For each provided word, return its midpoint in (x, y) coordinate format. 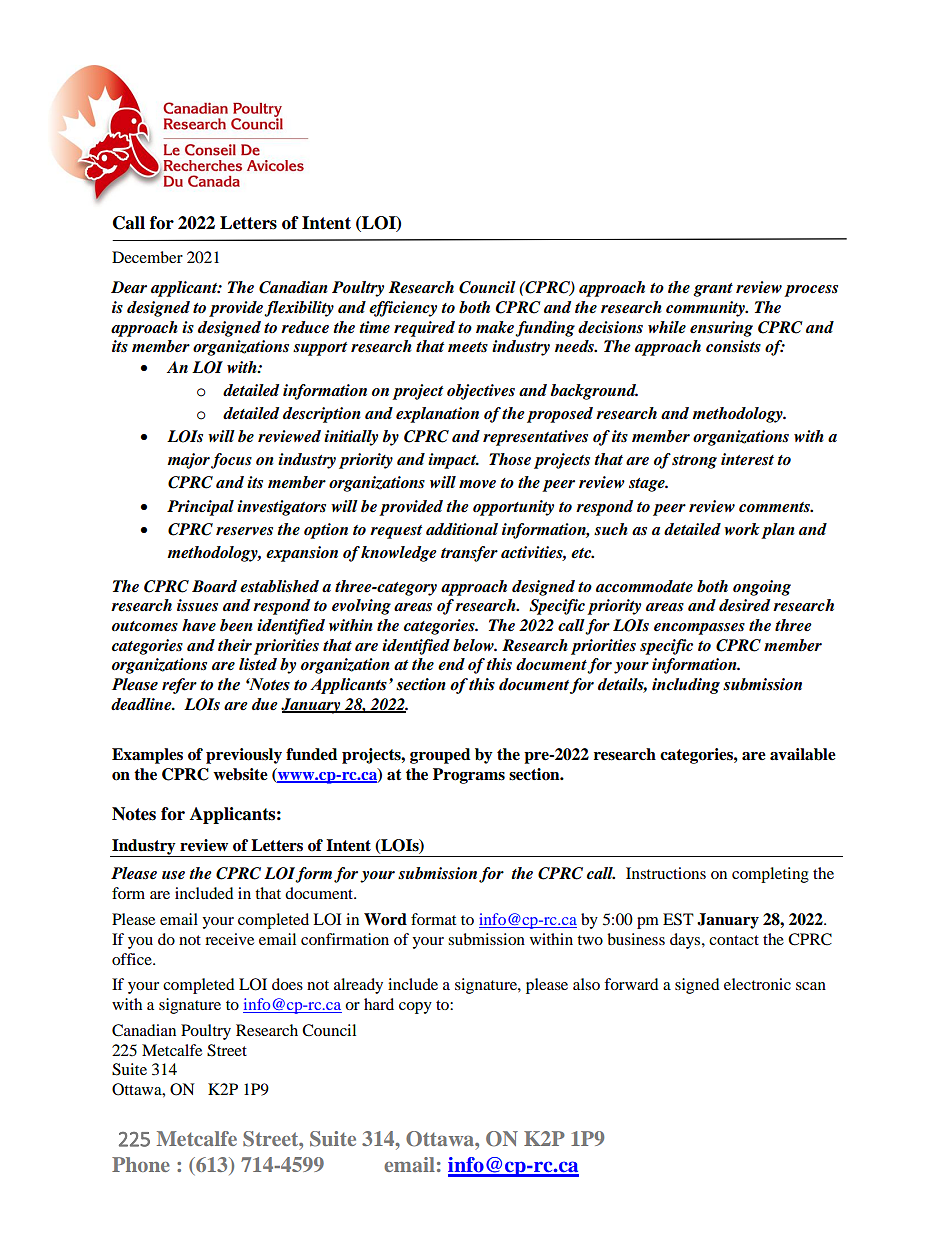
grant (713, 290)
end (451, 664)
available (803, 754)
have (199, 625)
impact (453, 461)
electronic (757, 984)
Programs (469, 776)
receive (229, 939)
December (147, 257)
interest (747, 459)
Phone (141, 1164)
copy (415, 1008)
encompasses (699, 629)
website (240, 774)
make (495, 327)
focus (231, 461)
